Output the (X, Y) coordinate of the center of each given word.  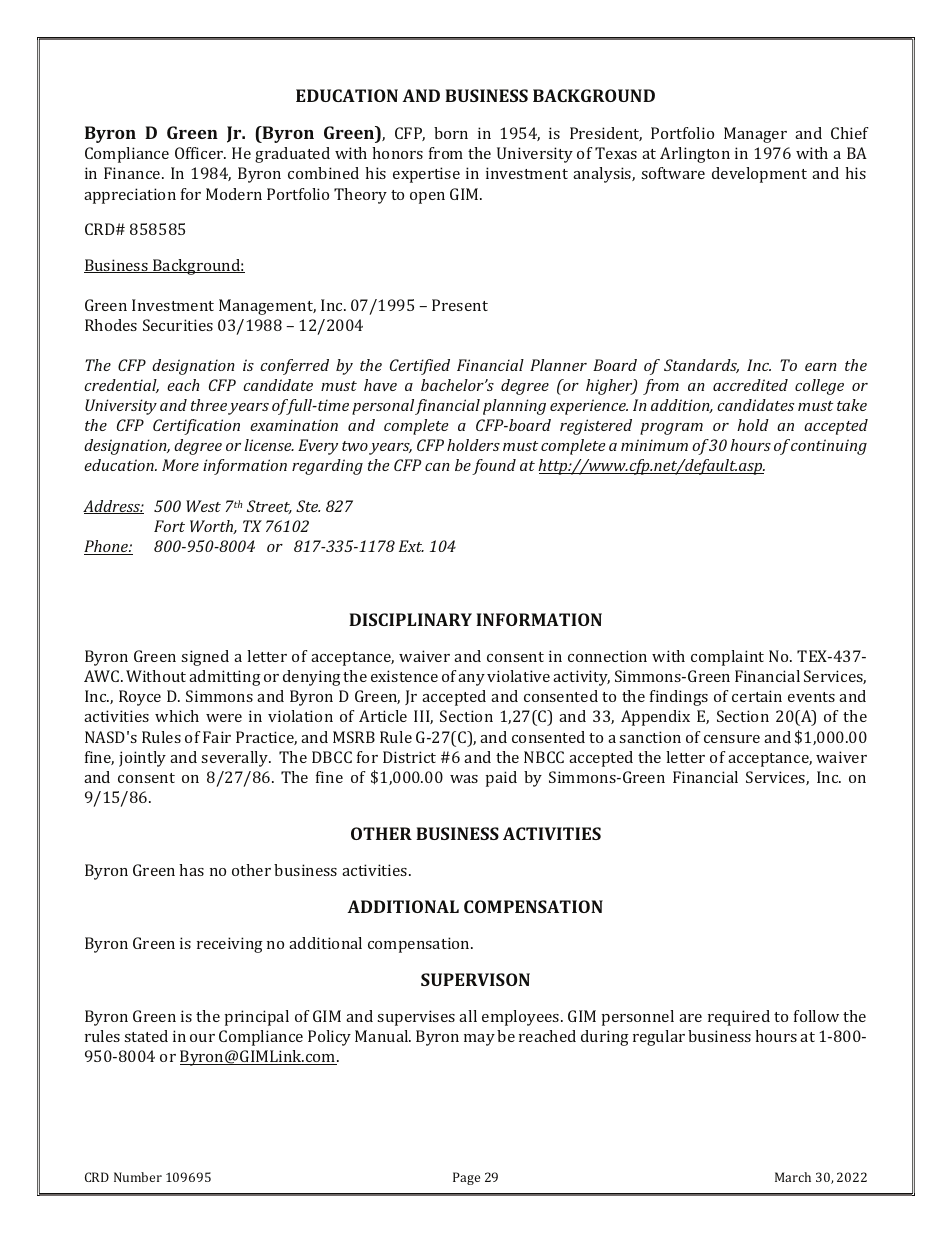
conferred (294, 367)
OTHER (381, 833)
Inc (759, 365)
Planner (558, 365)
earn (821, 367)
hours (750, 445)
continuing (829, 447)
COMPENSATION (533, 906)
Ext (411, 546)
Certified (420, 367)
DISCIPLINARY (410, 619)
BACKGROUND (594, 95)
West (203, 506)
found (494, 467)
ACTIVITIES (552, 833)
